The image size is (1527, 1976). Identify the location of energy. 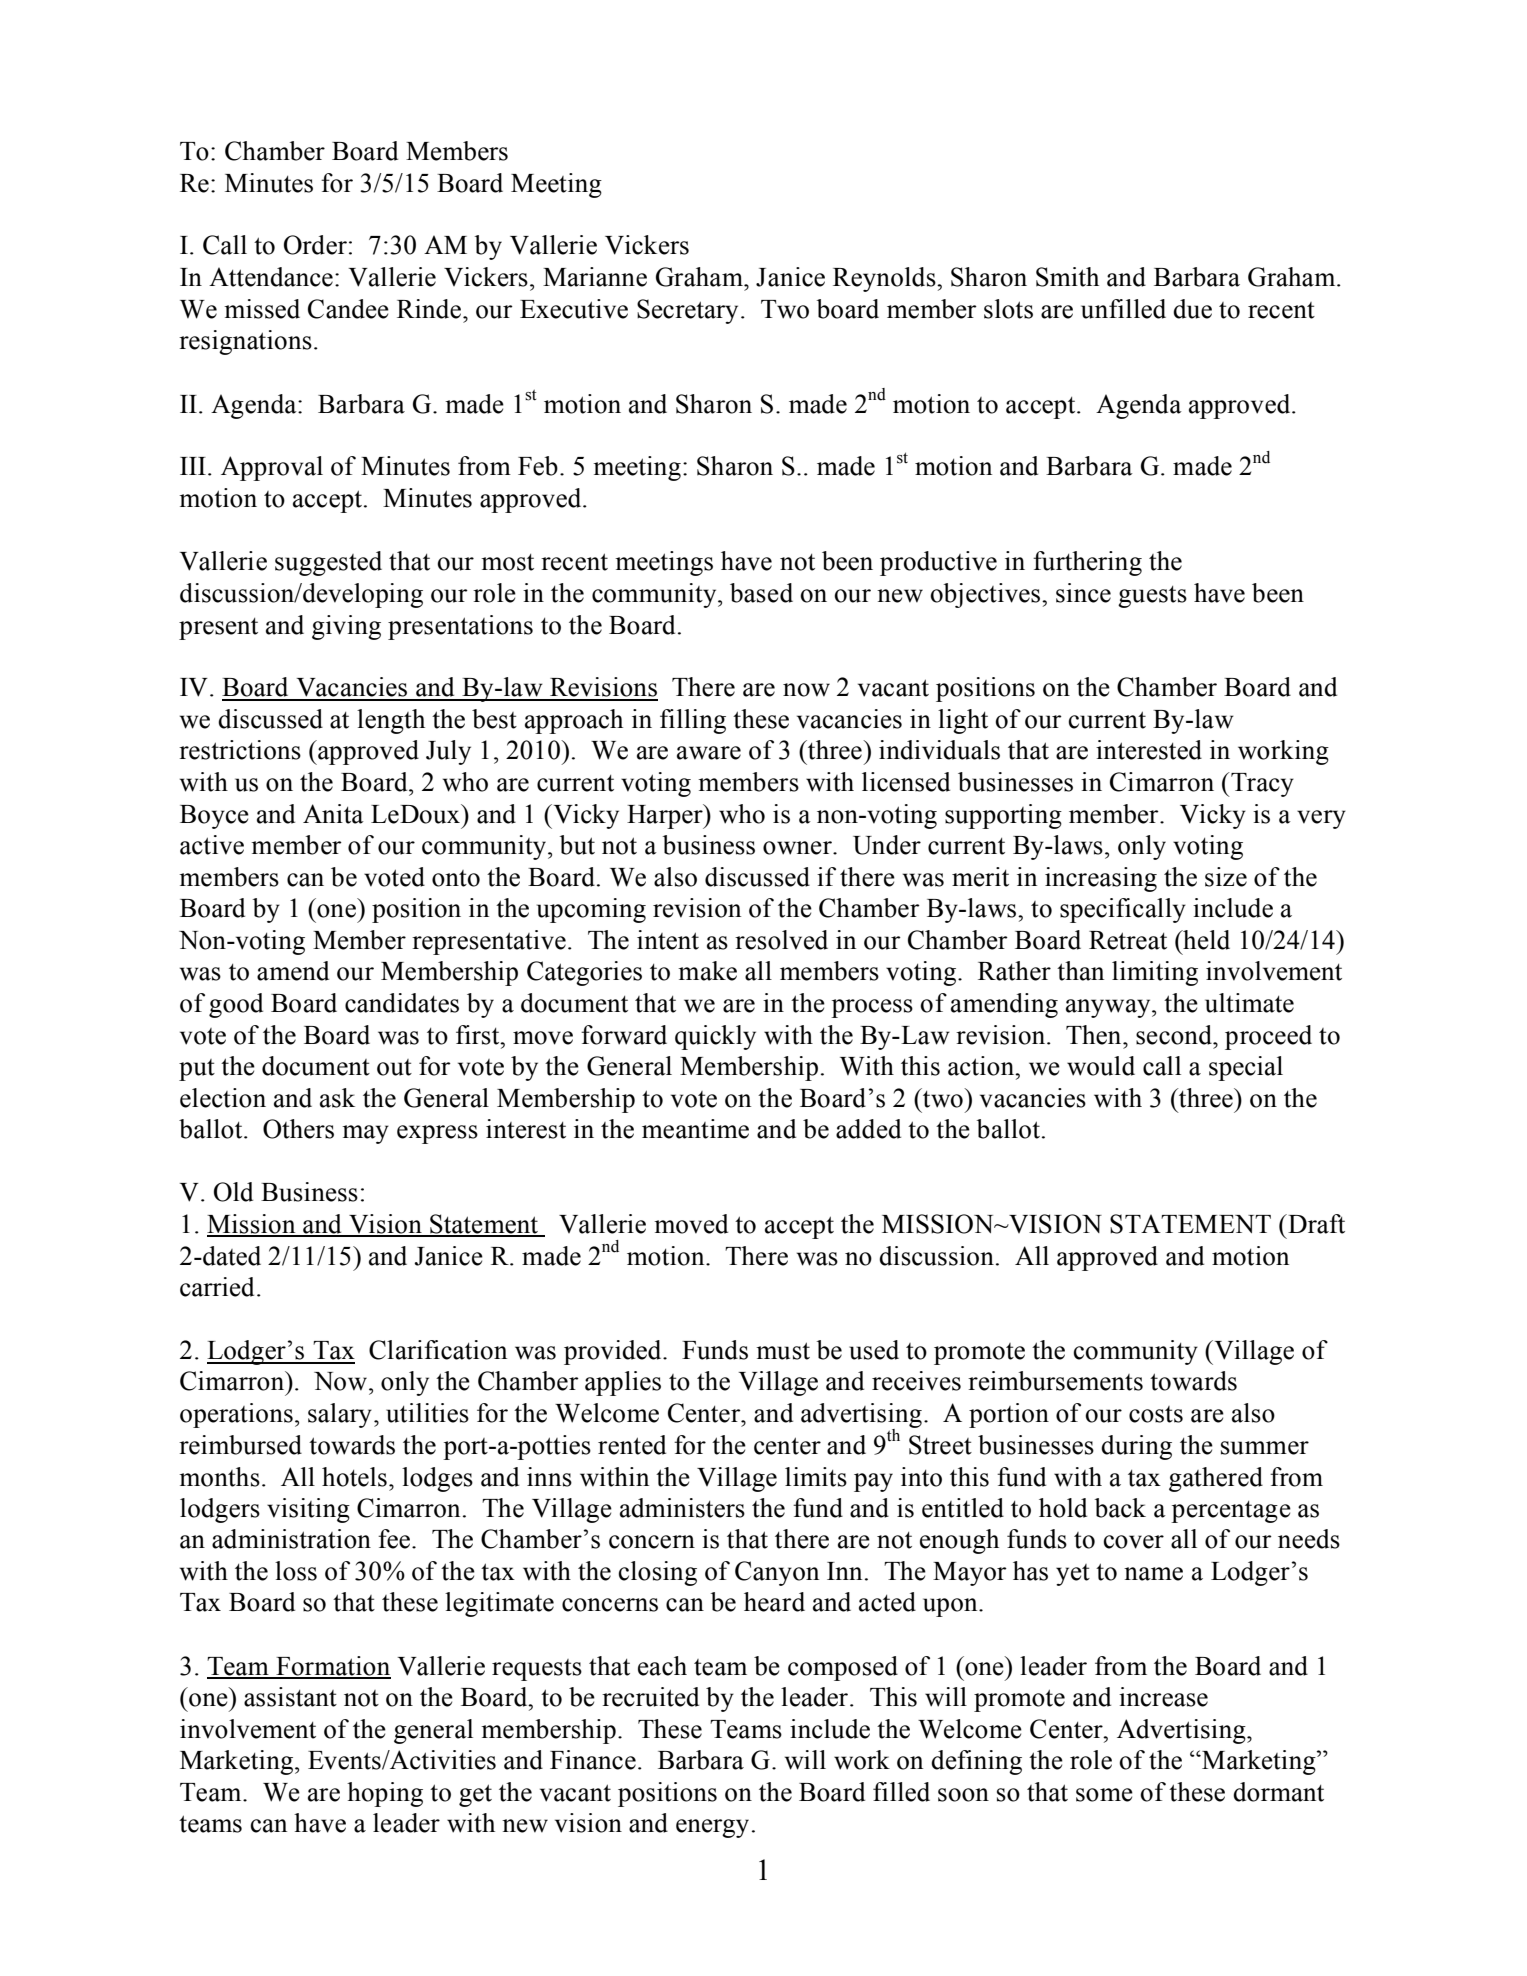
(712, 1828).
